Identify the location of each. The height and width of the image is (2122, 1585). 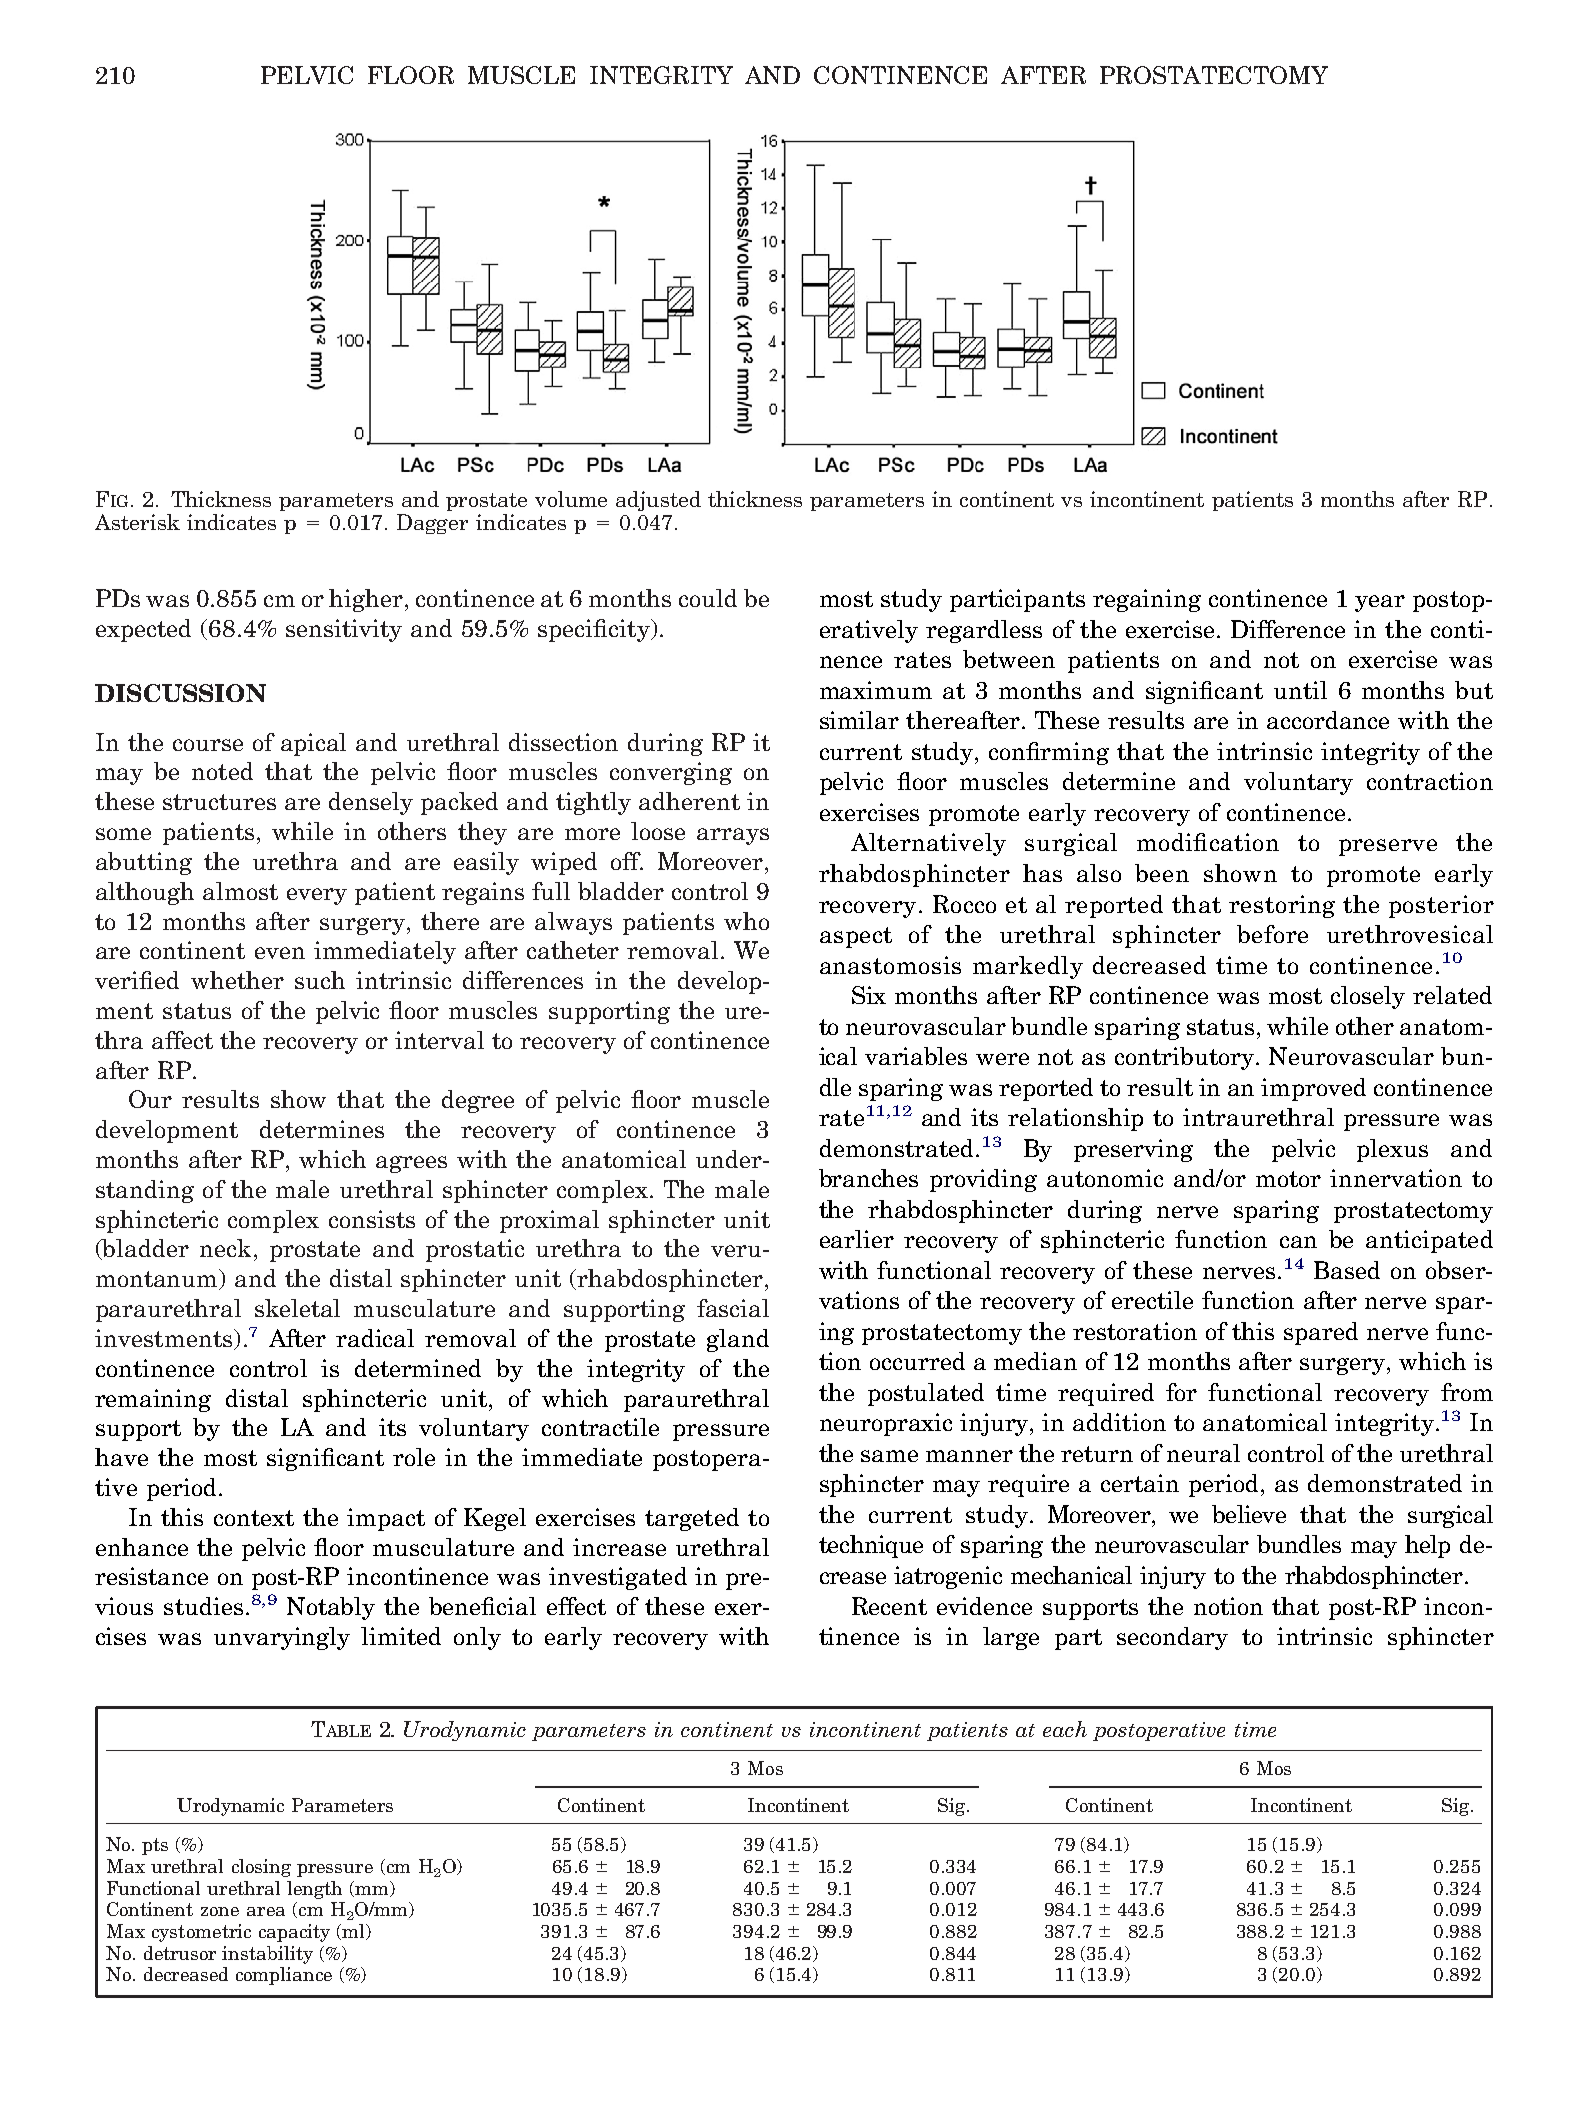
(1065, 1729).
